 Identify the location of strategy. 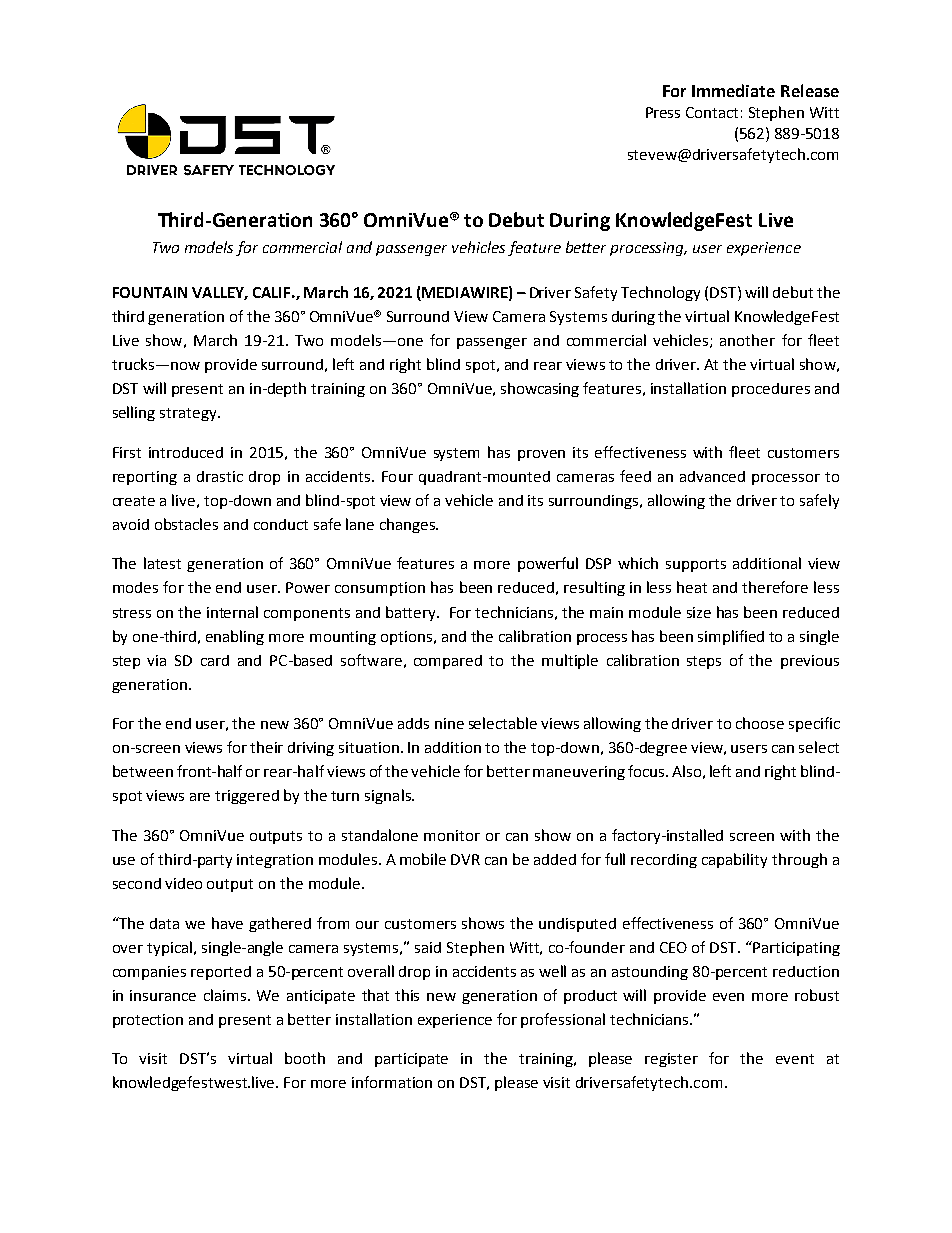
(189, 414).
